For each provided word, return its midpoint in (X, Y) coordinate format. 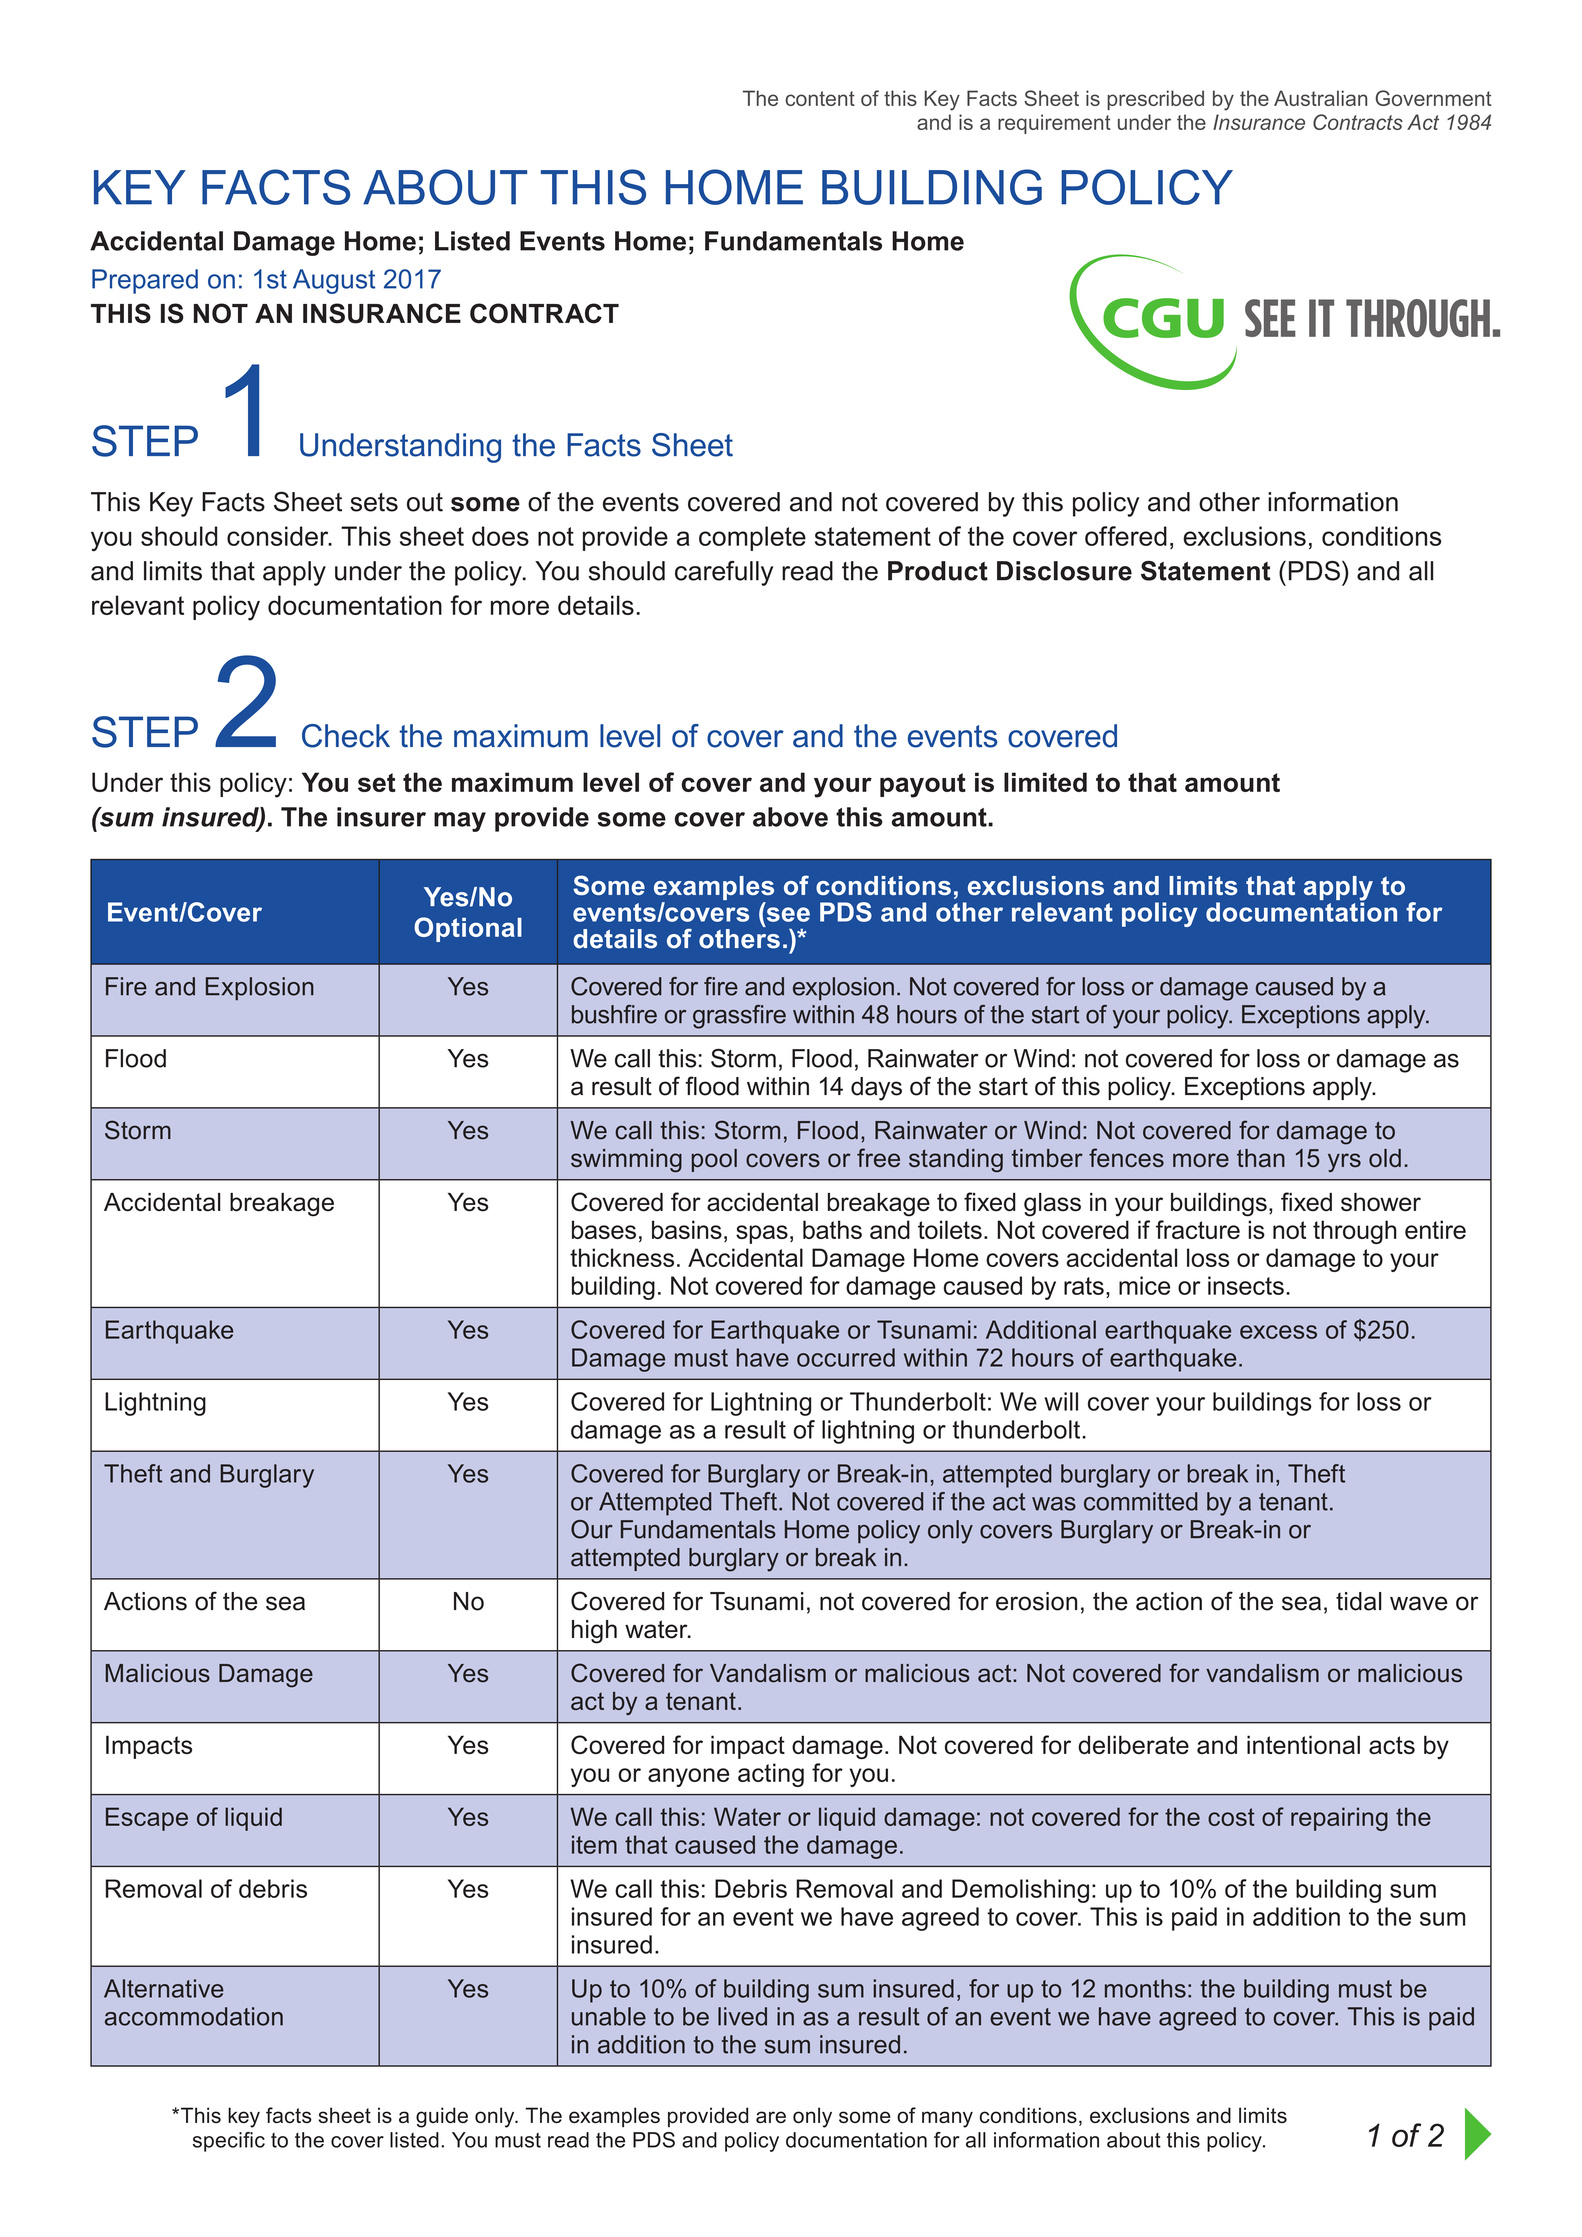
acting (771, 1775)
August (334, 281)
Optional (468, 929)
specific (229, 2142)
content (820, 98)
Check (346, 736)
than (1261, 1158)
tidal (1359, 1601)
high (594, 1632)
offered (1126, 536)
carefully (724, 573)
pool (714, 1160)
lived (742, 2016)
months (1145, 1988)
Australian (1320, 98)
